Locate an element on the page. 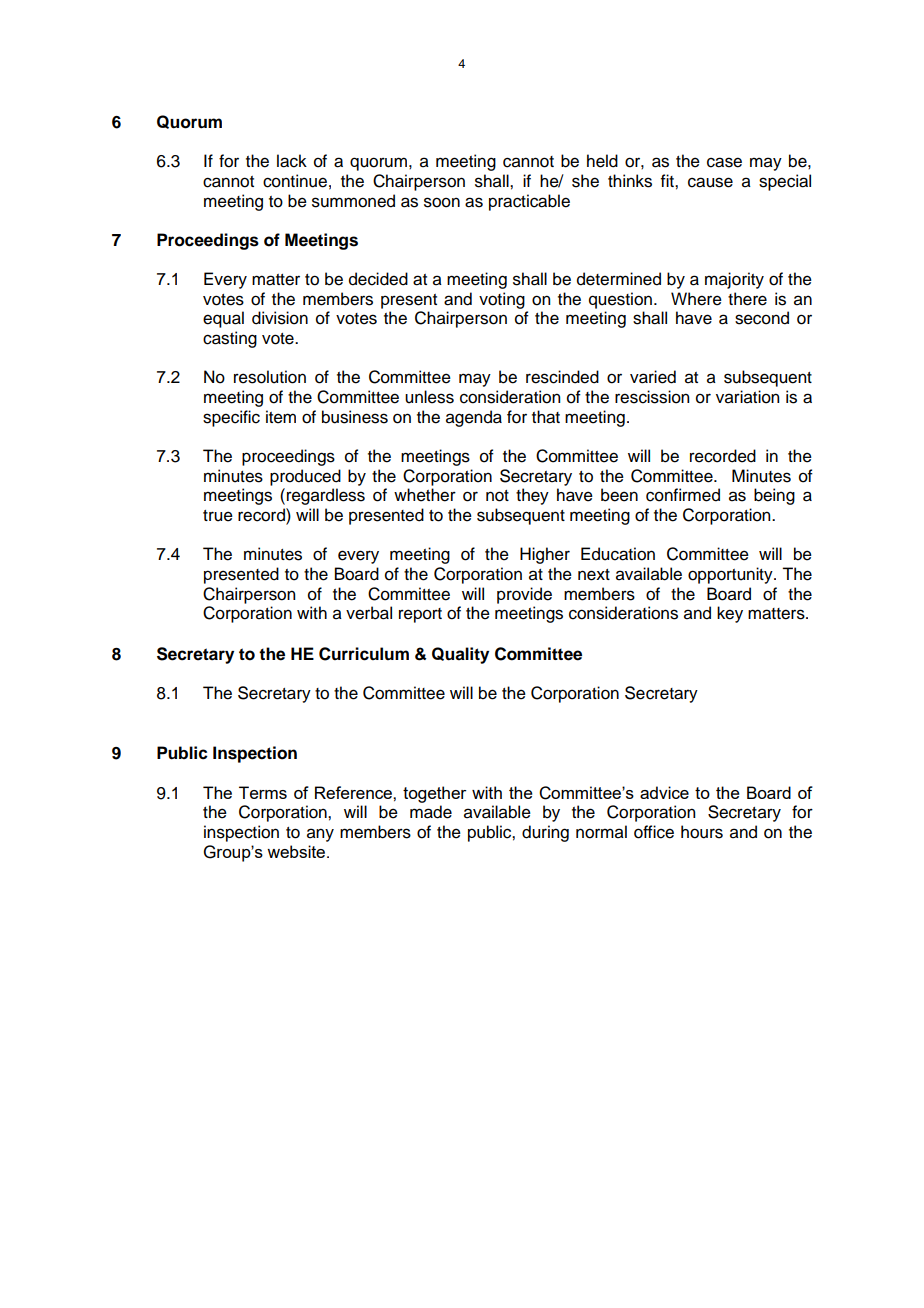  verbal is located at coordinates (369, 613).
